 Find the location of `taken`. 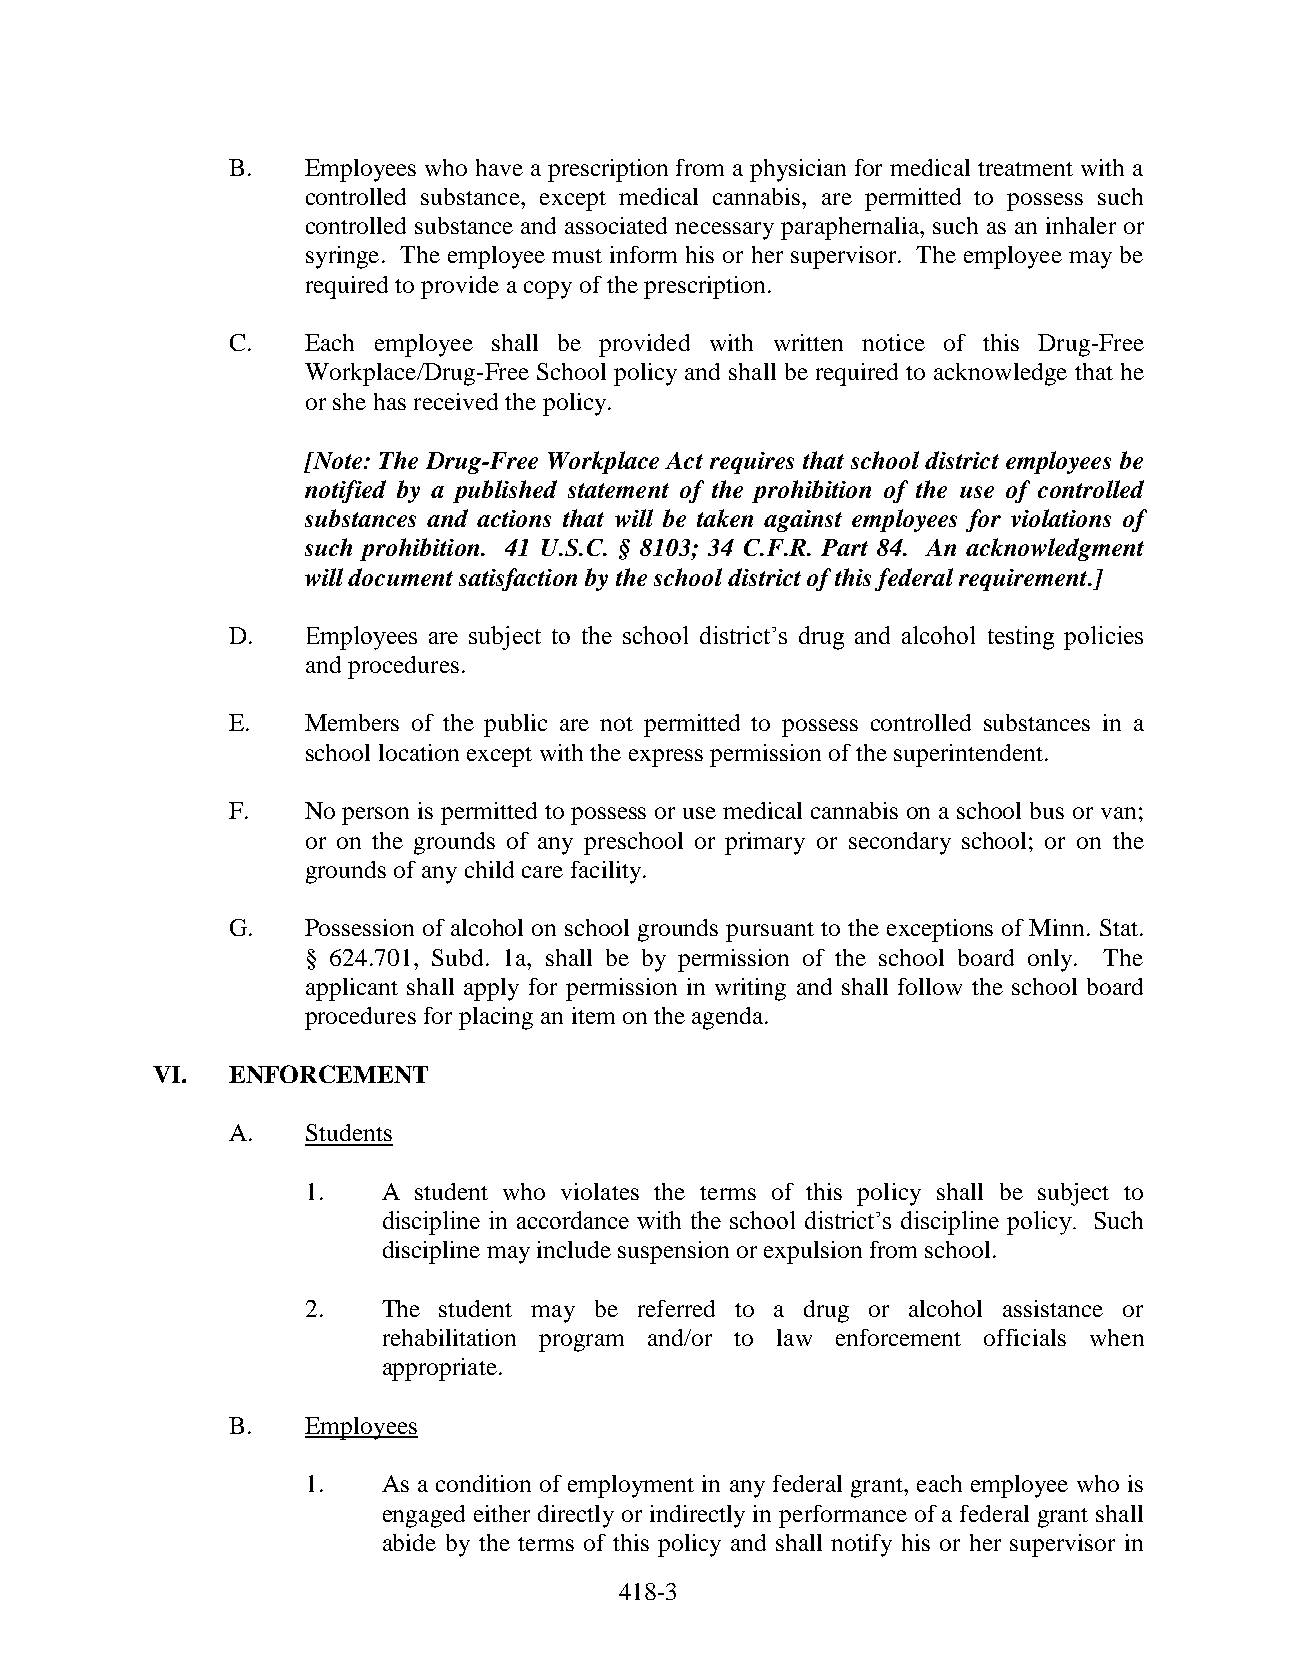

taken is located at coordinates (725, 518).
